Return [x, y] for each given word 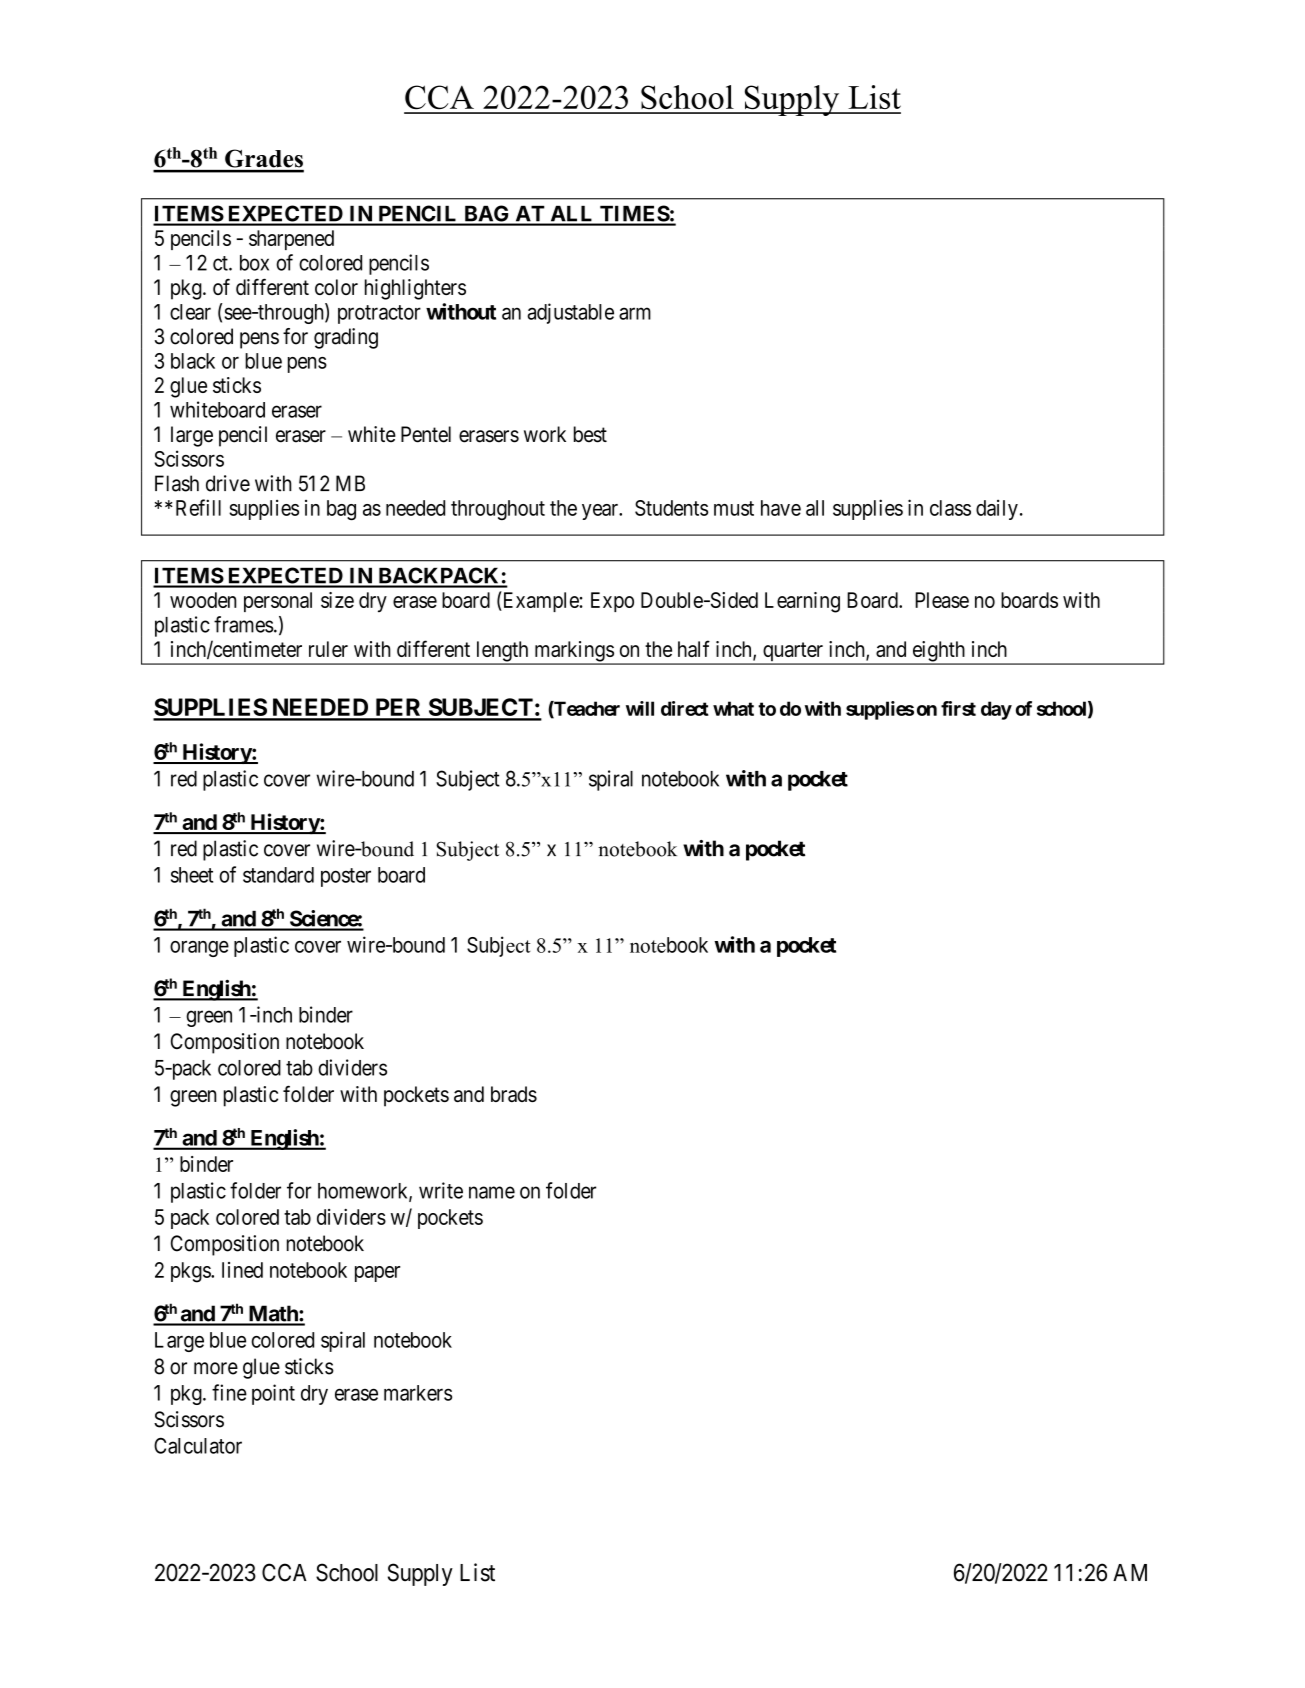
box [254, 263]
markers [418, 1393]
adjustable [570, 313]
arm [635, 313]
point [273, 1394]
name [492, 1192]
